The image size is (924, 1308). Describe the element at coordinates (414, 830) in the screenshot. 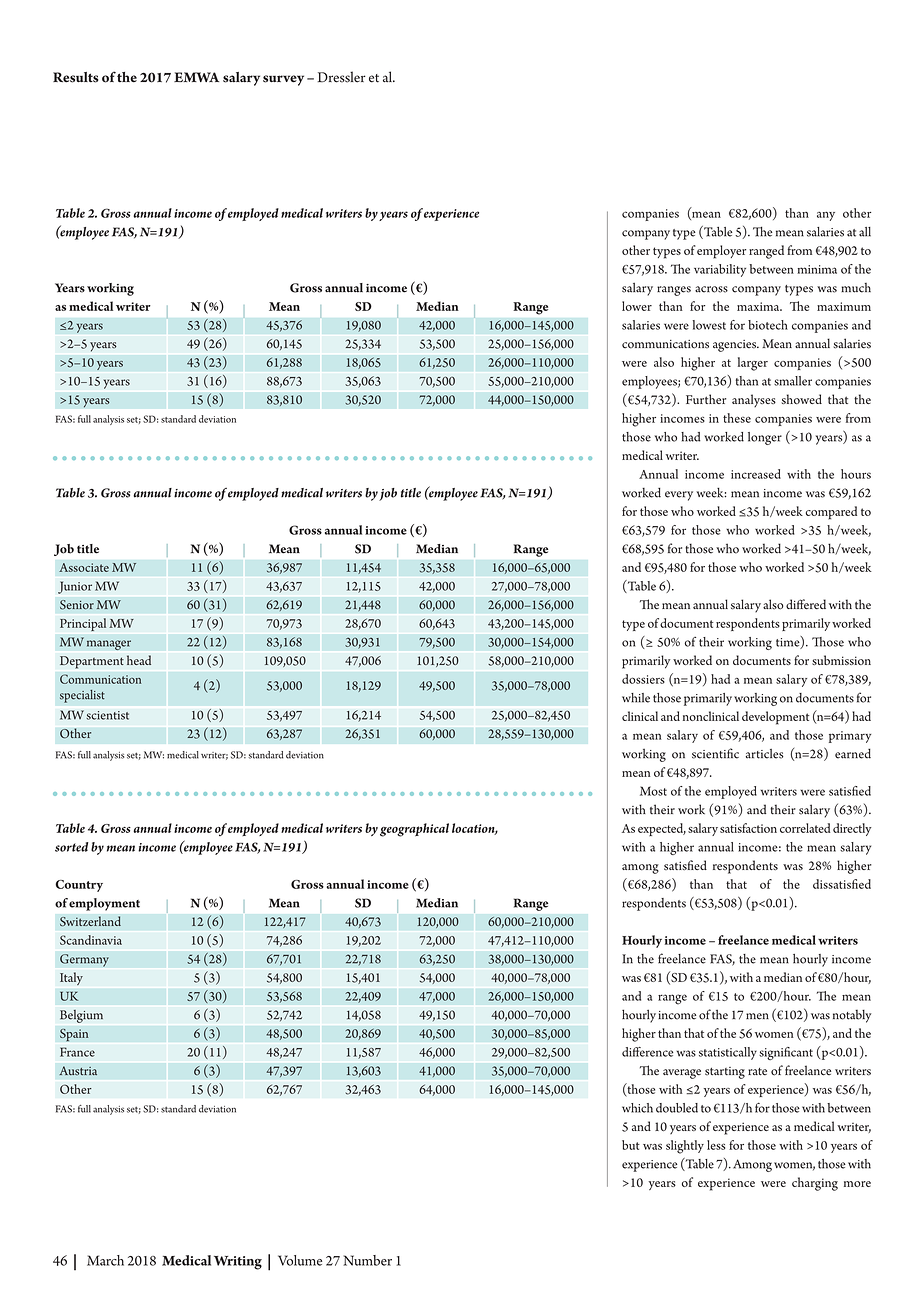

I see `geographical` at that location.
